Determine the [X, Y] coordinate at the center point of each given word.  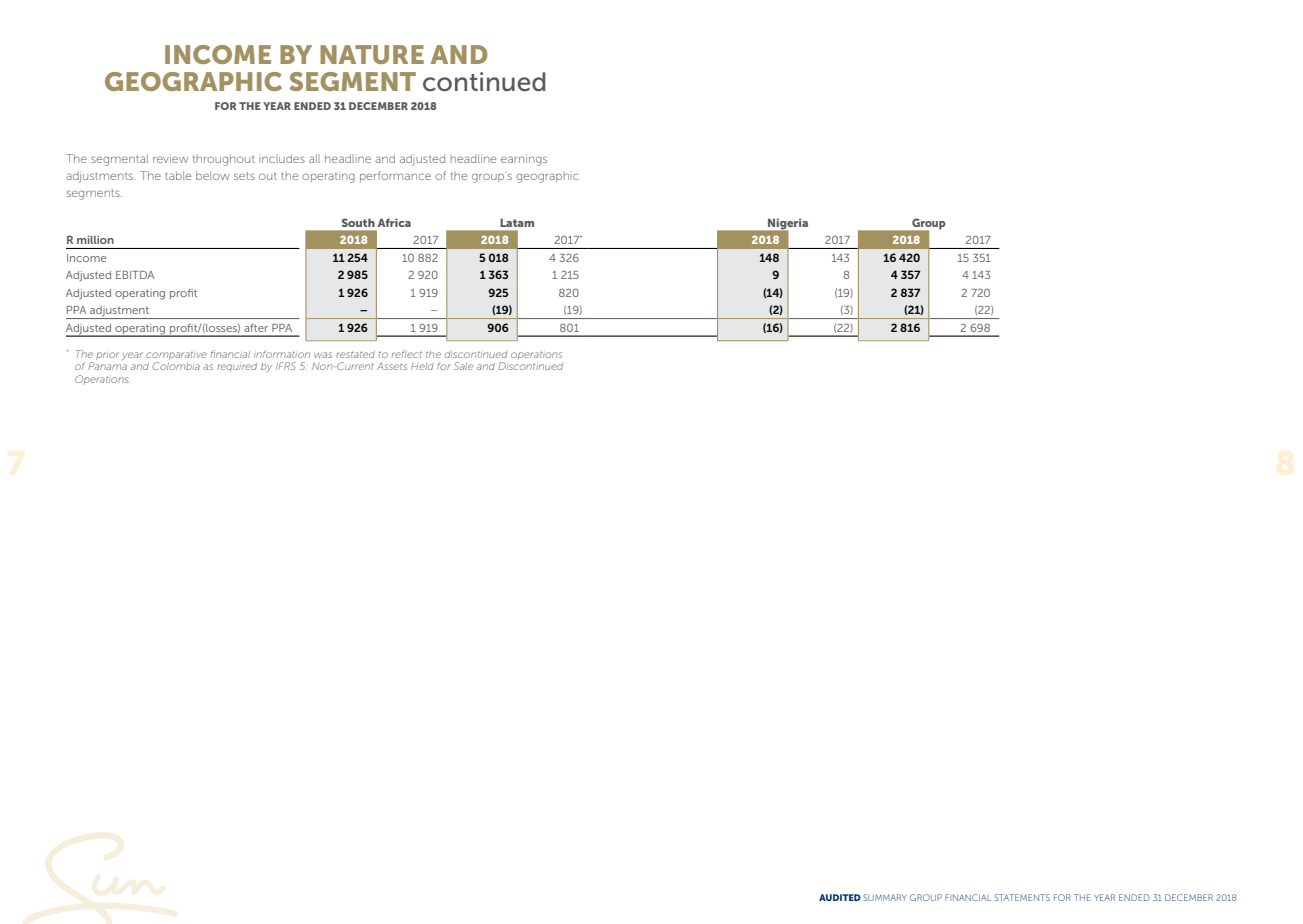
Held [422, 366]
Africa [394, 222]
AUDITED [840, 897]
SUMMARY [884, 897]
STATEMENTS [1022, 897]
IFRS [286, 366]
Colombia [176, 366]
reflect [407, 354]
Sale [463, 366]
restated [355, 354]
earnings [524, 160]
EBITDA [135, 275]
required [237, 367]
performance [395, 176]
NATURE [372, 54]
